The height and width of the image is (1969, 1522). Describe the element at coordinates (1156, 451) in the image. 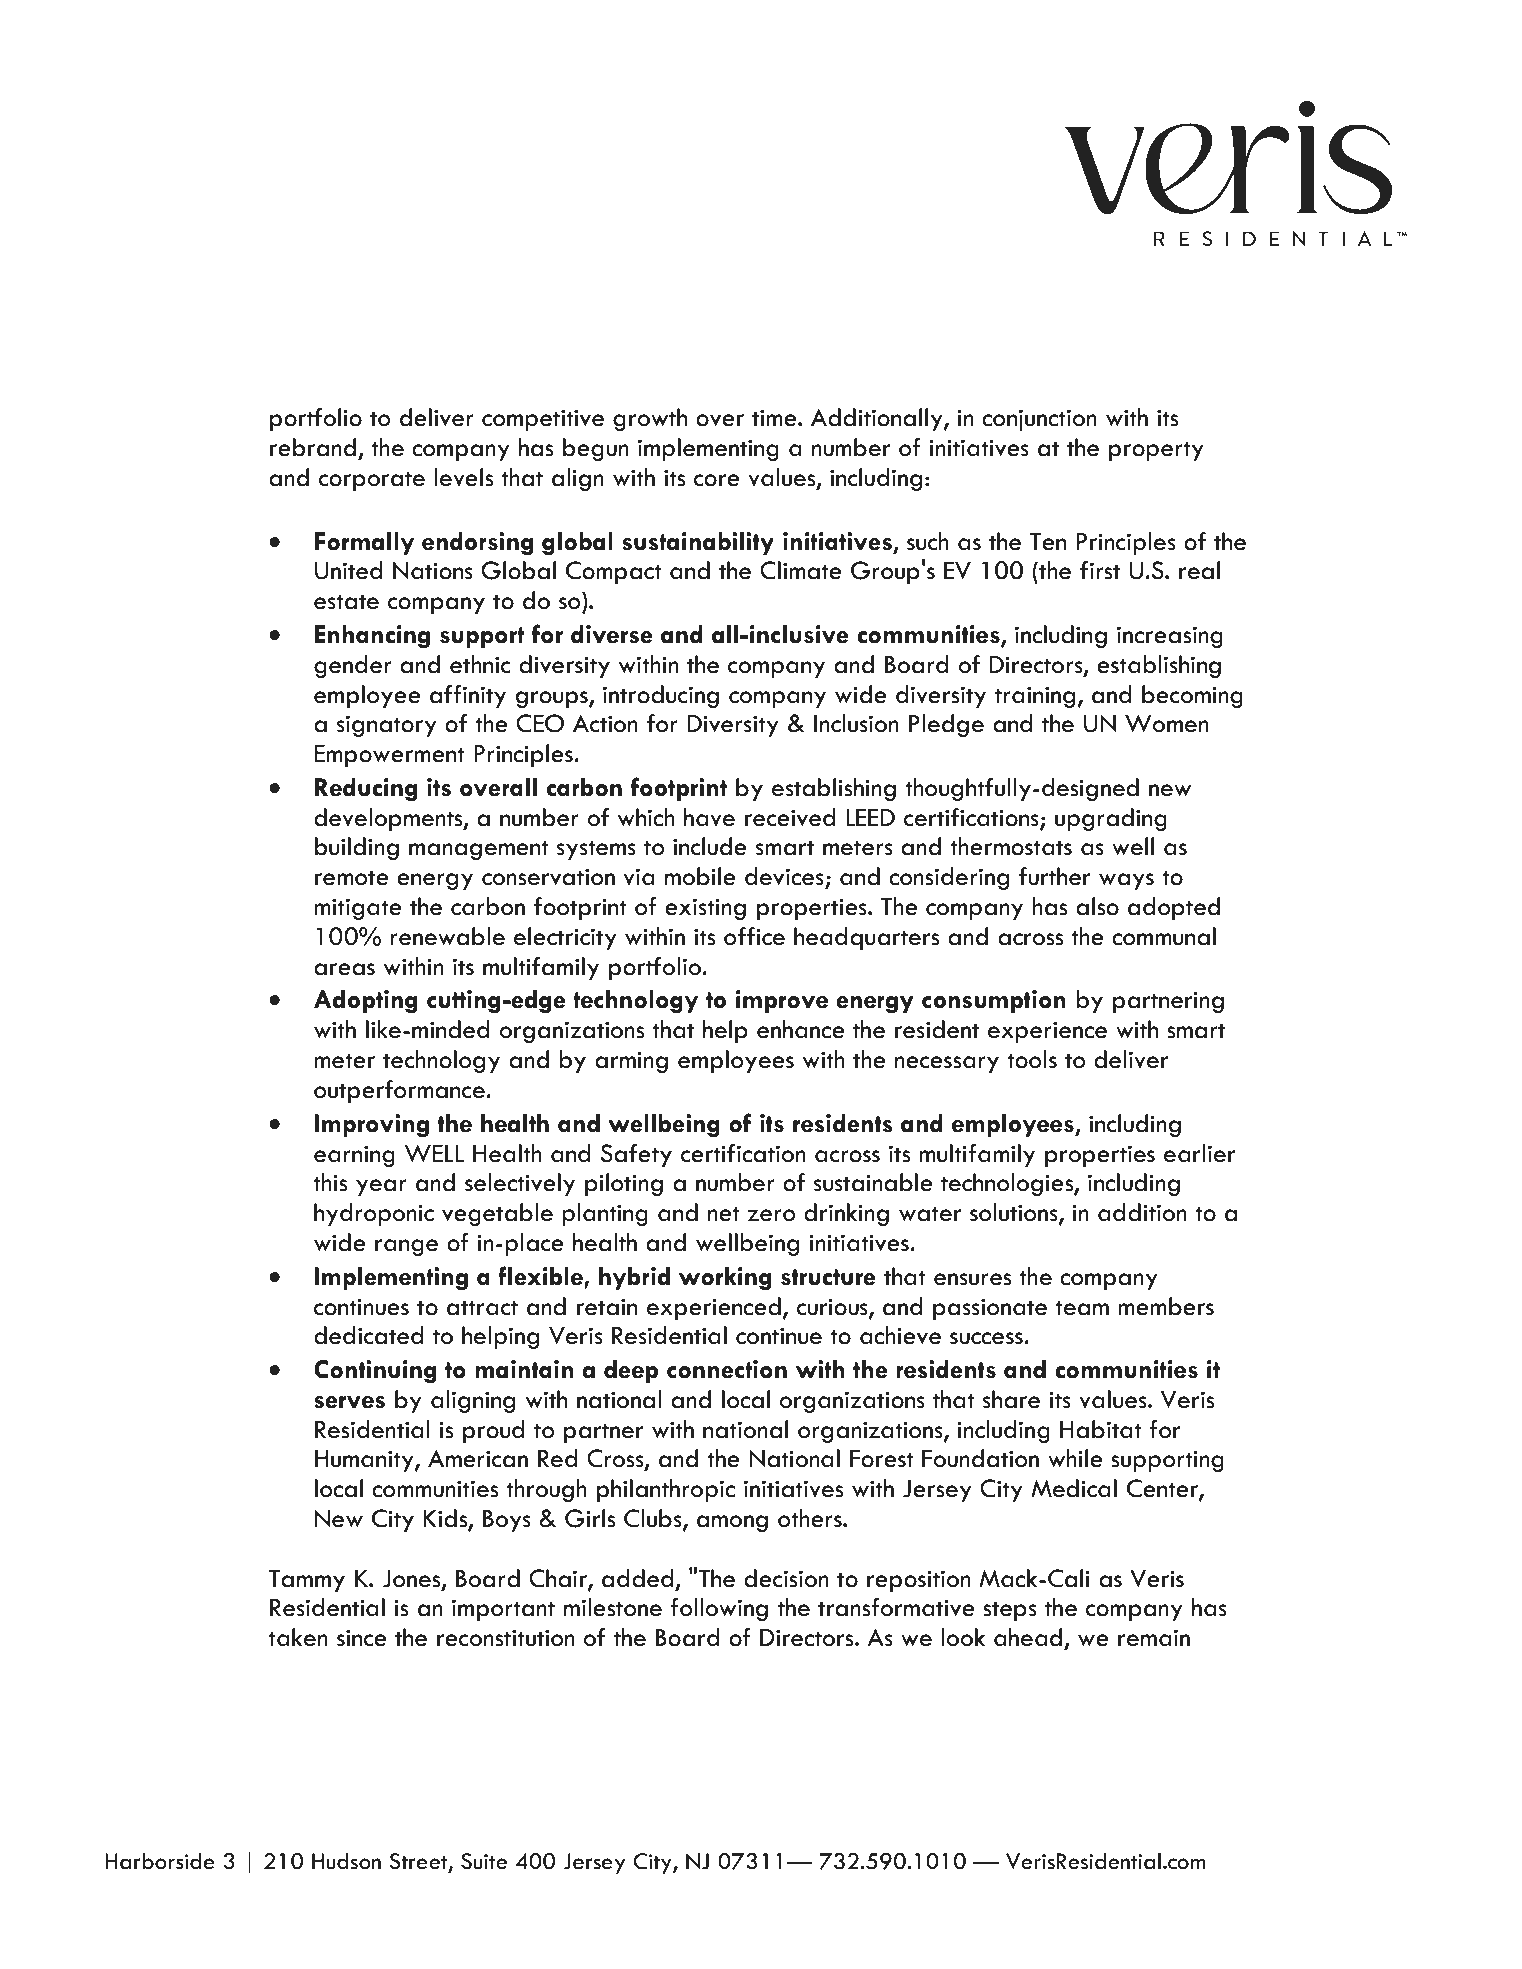

I see `property` at that location.
